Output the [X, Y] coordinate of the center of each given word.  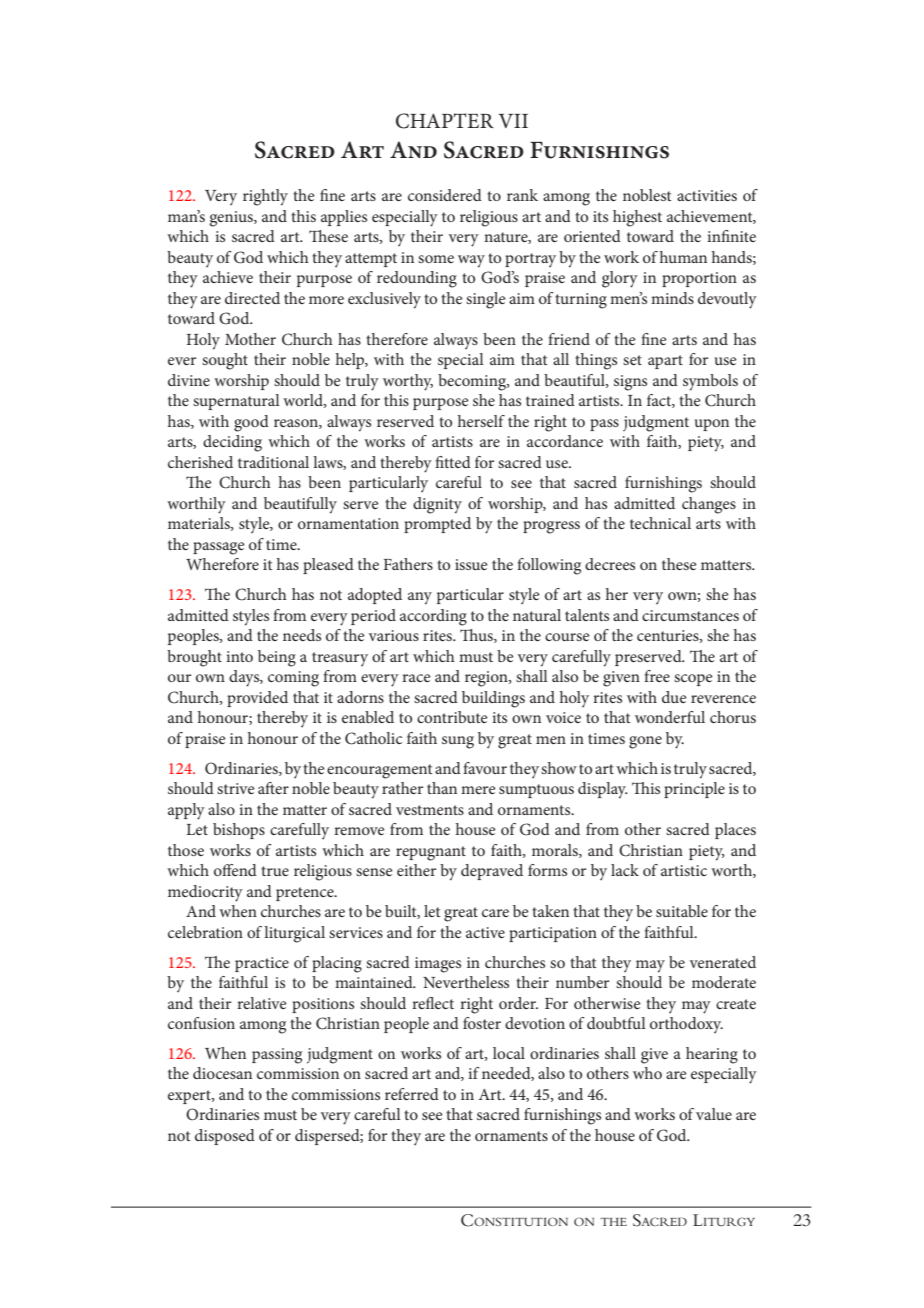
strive [236, 788]
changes [709, 505]
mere [478, 790]
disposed [225, 1137]
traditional [273, 462]
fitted [453, 462]
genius [232, 219]
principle [694, 790]
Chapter [445, 121]
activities [707, 195]
